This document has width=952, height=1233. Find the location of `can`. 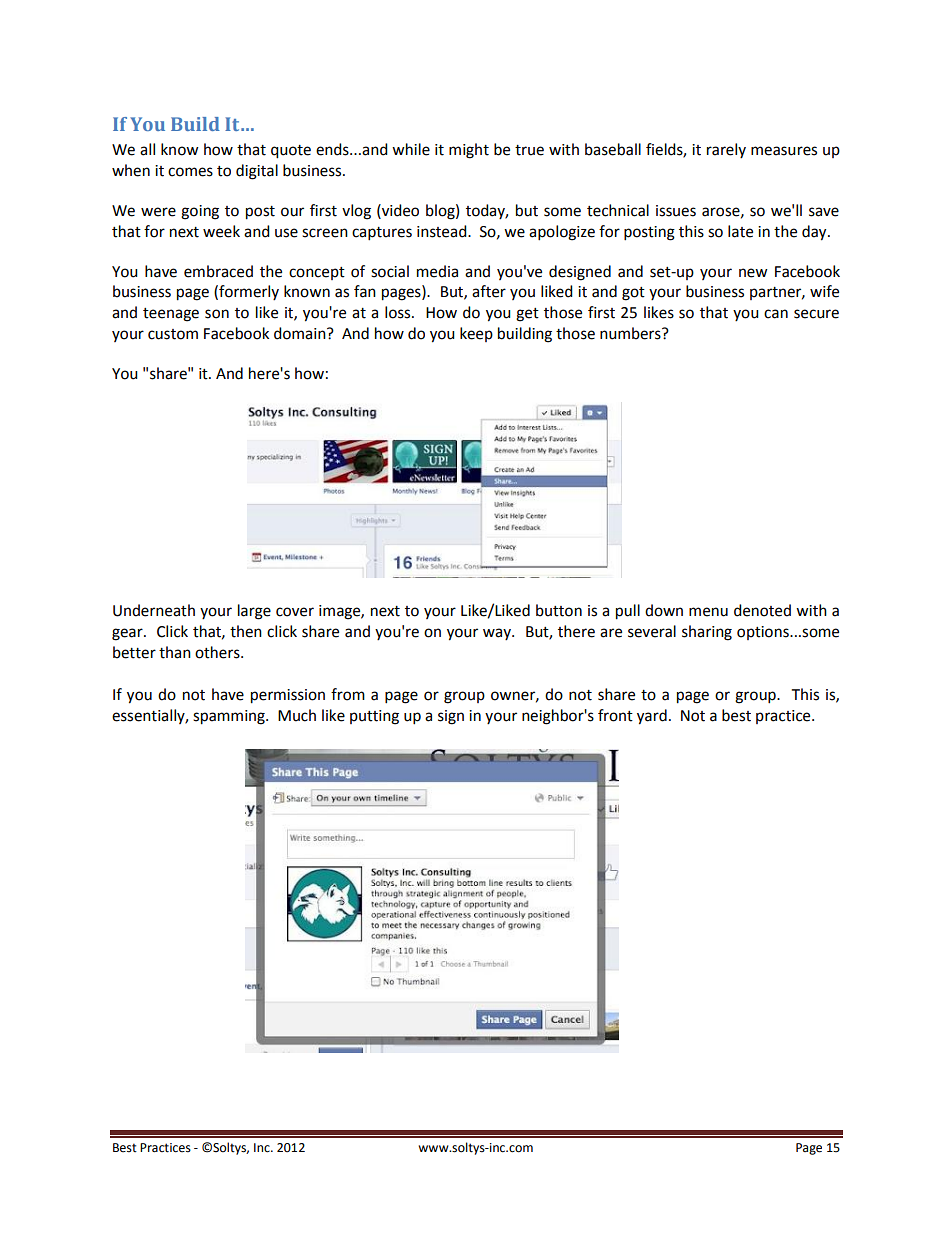

can is located at coordinates (776, 314).
